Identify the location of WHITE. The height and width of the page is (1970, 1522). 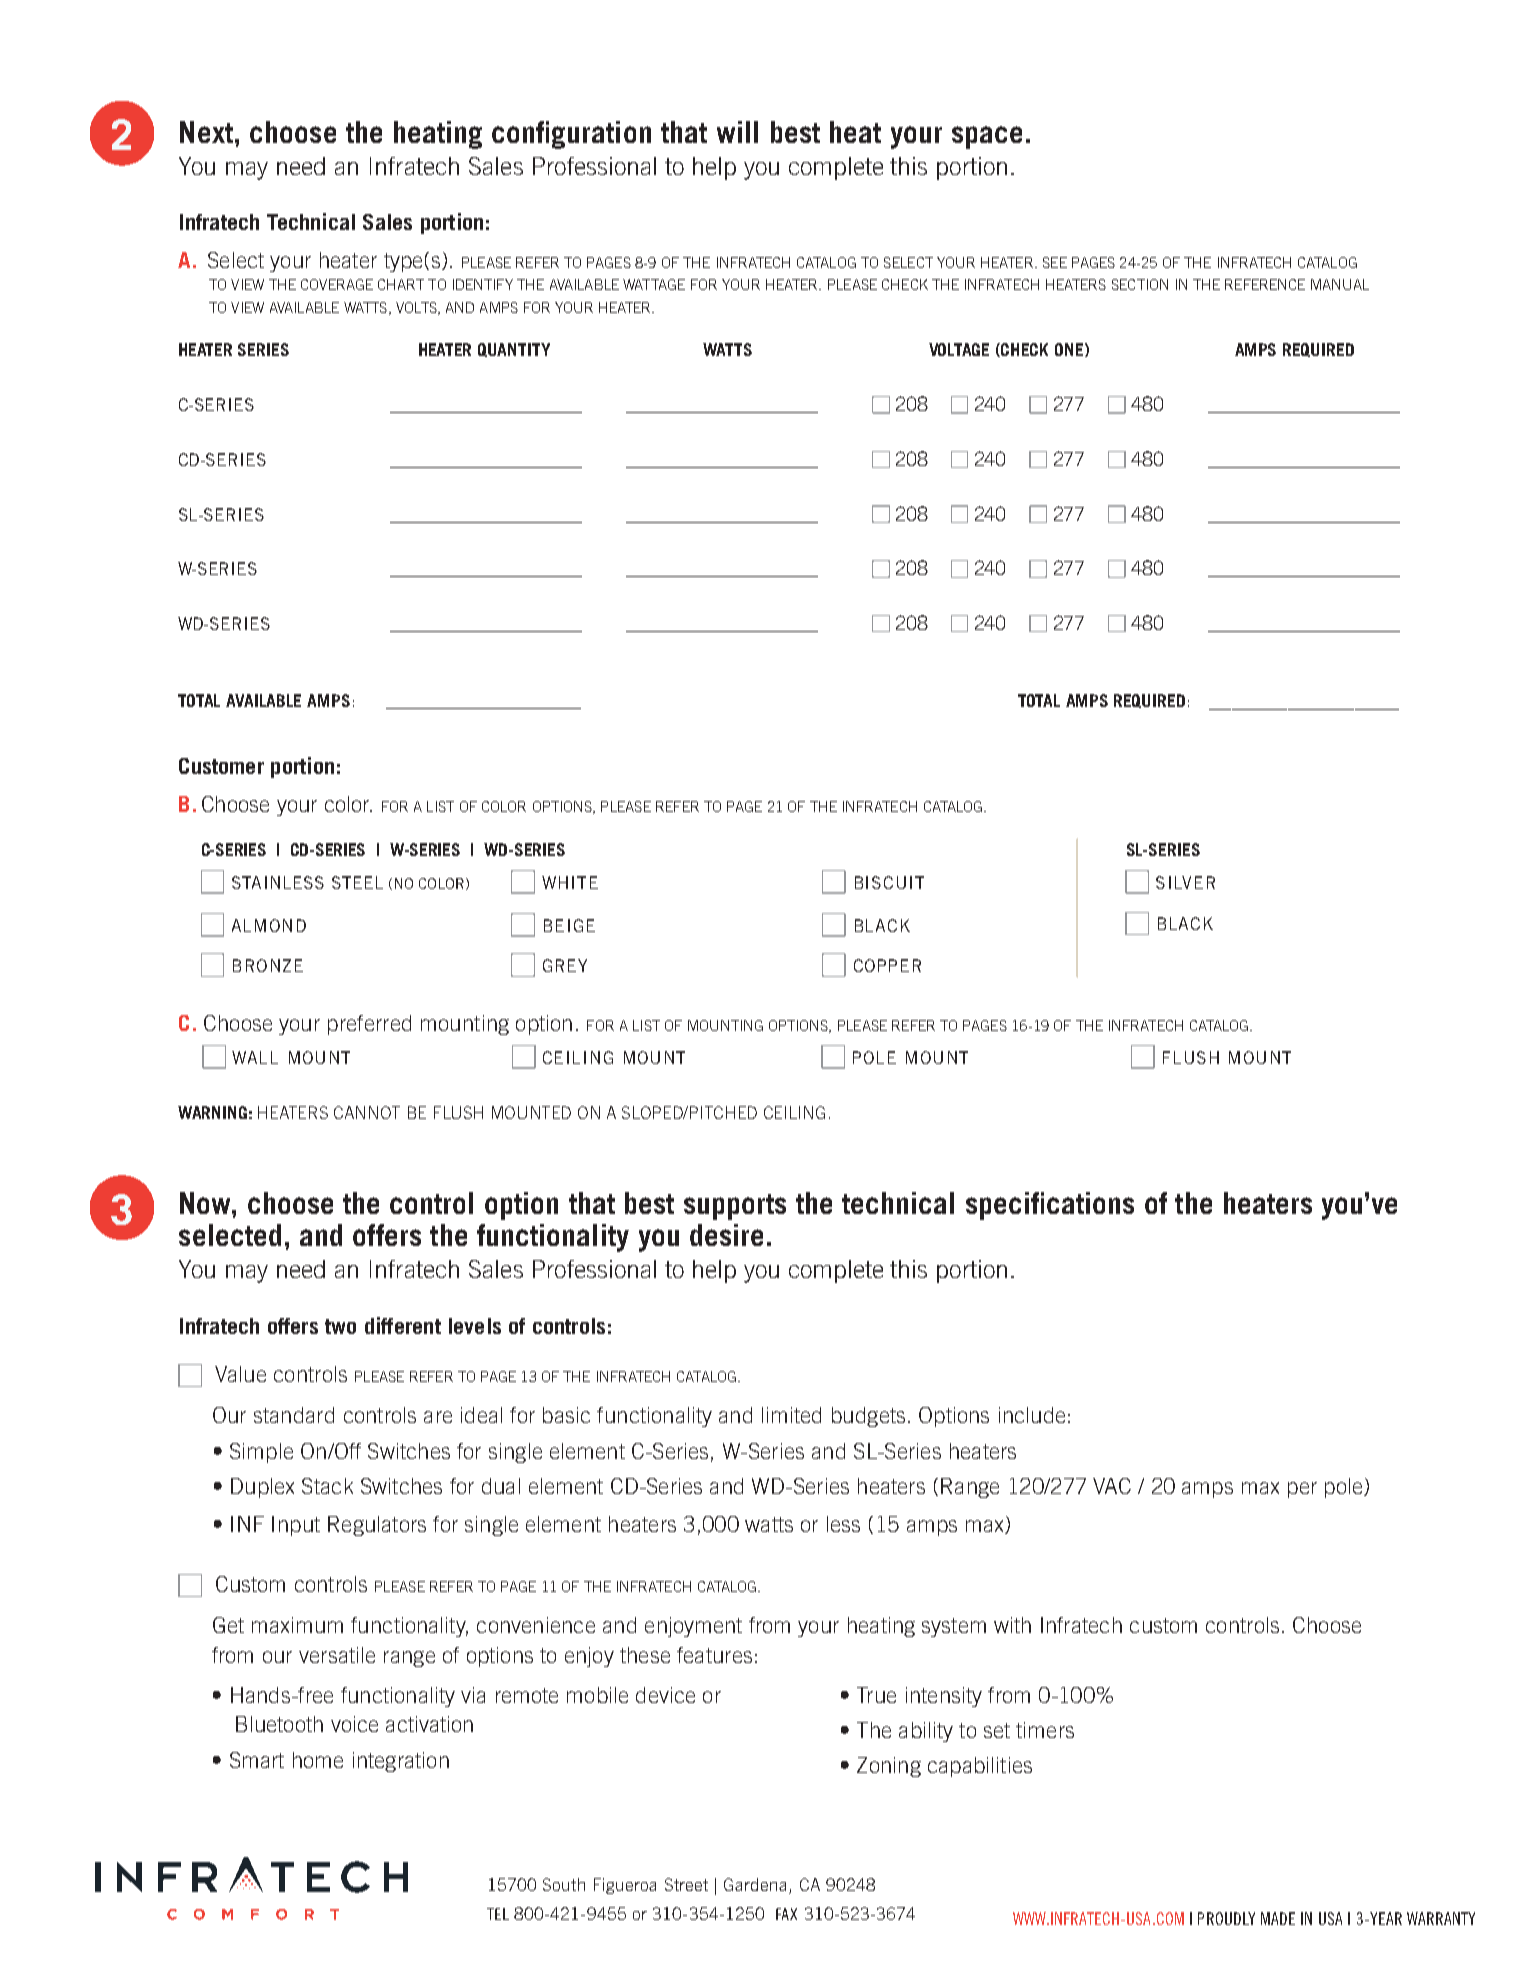
(570, 882).
